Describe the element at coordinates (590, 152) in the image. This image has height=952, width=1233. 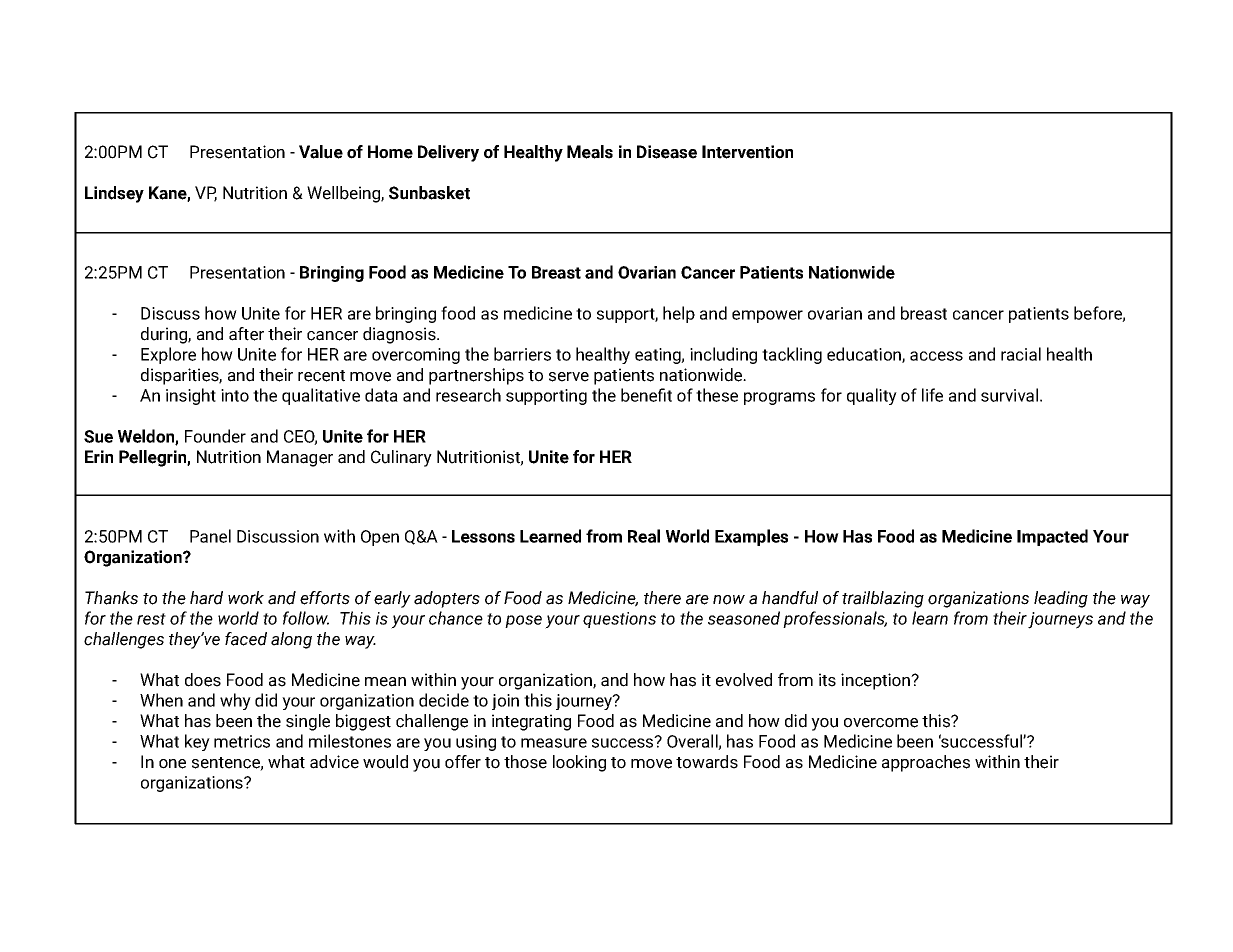
I see `Meals` at that location.
